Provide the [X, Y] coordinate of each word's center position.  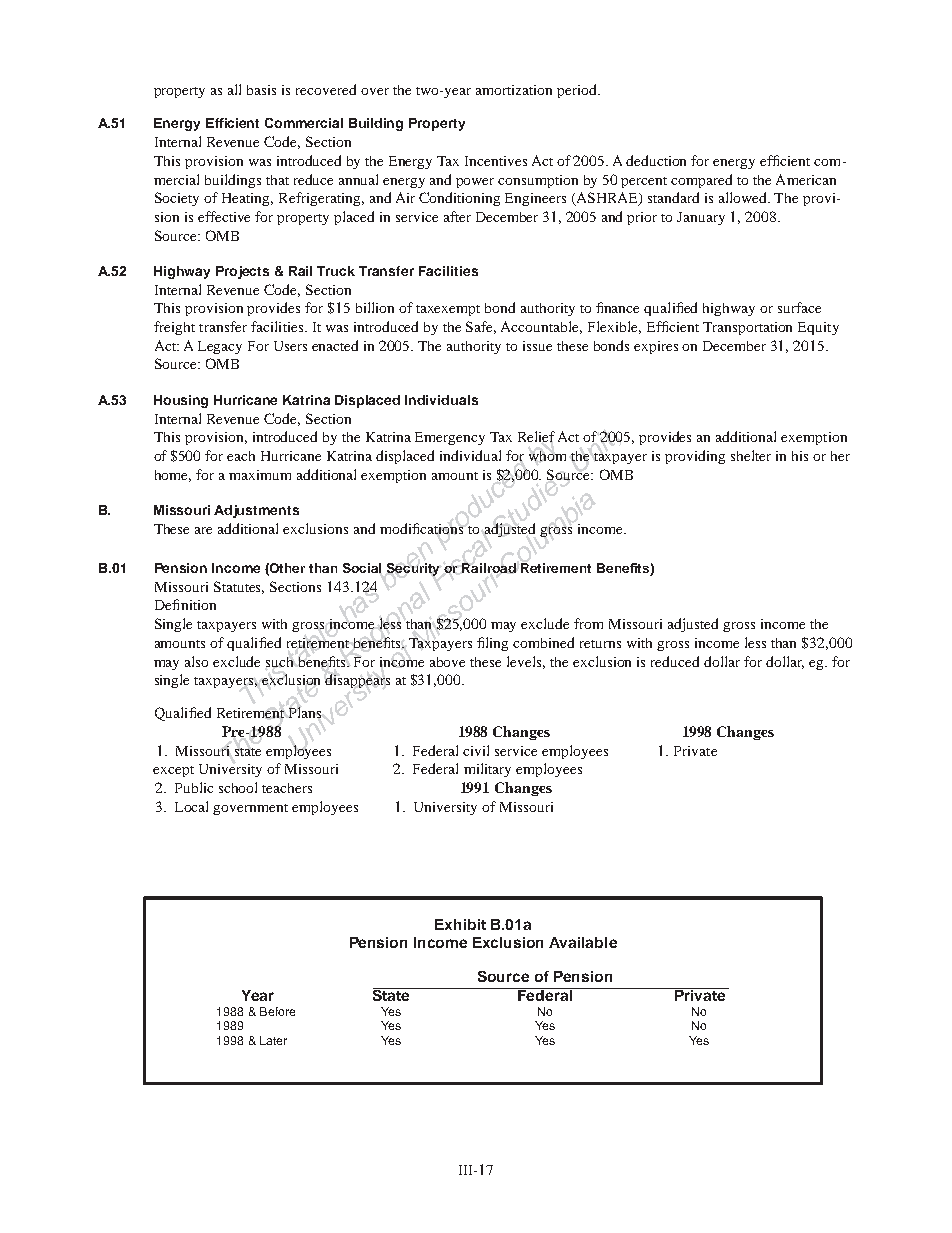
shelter [751, 455]
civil [476, 750]
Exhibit [460, 924]
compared [701, 181]
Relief [536, 436]
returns [600, 644]
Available [583, 942]
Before [277, 1011]
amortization [514, 90]
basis [261, 90]
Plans [305, 712]
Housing [181, 401]
